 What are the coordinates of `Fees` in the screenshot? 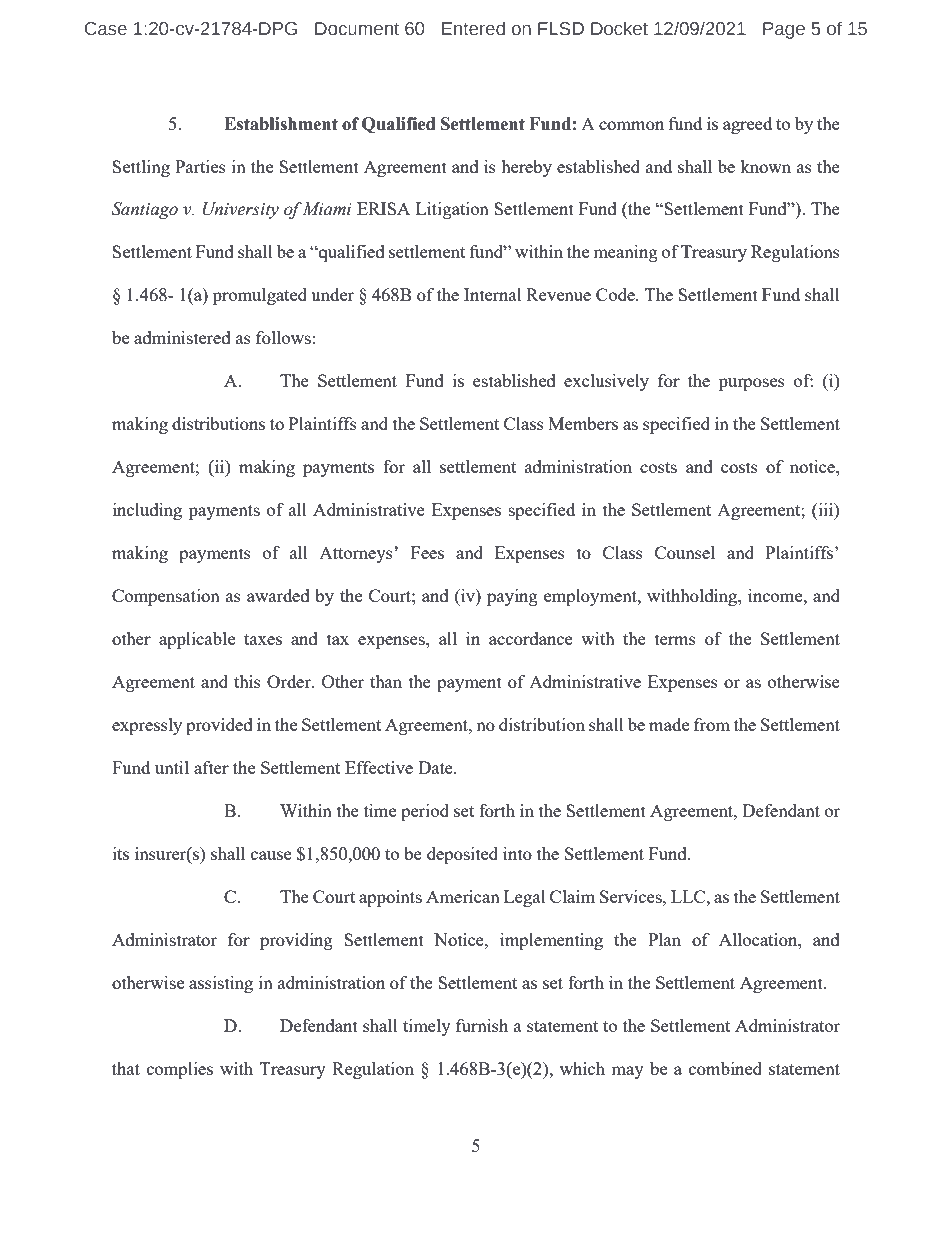 It's located at (427, 552).
